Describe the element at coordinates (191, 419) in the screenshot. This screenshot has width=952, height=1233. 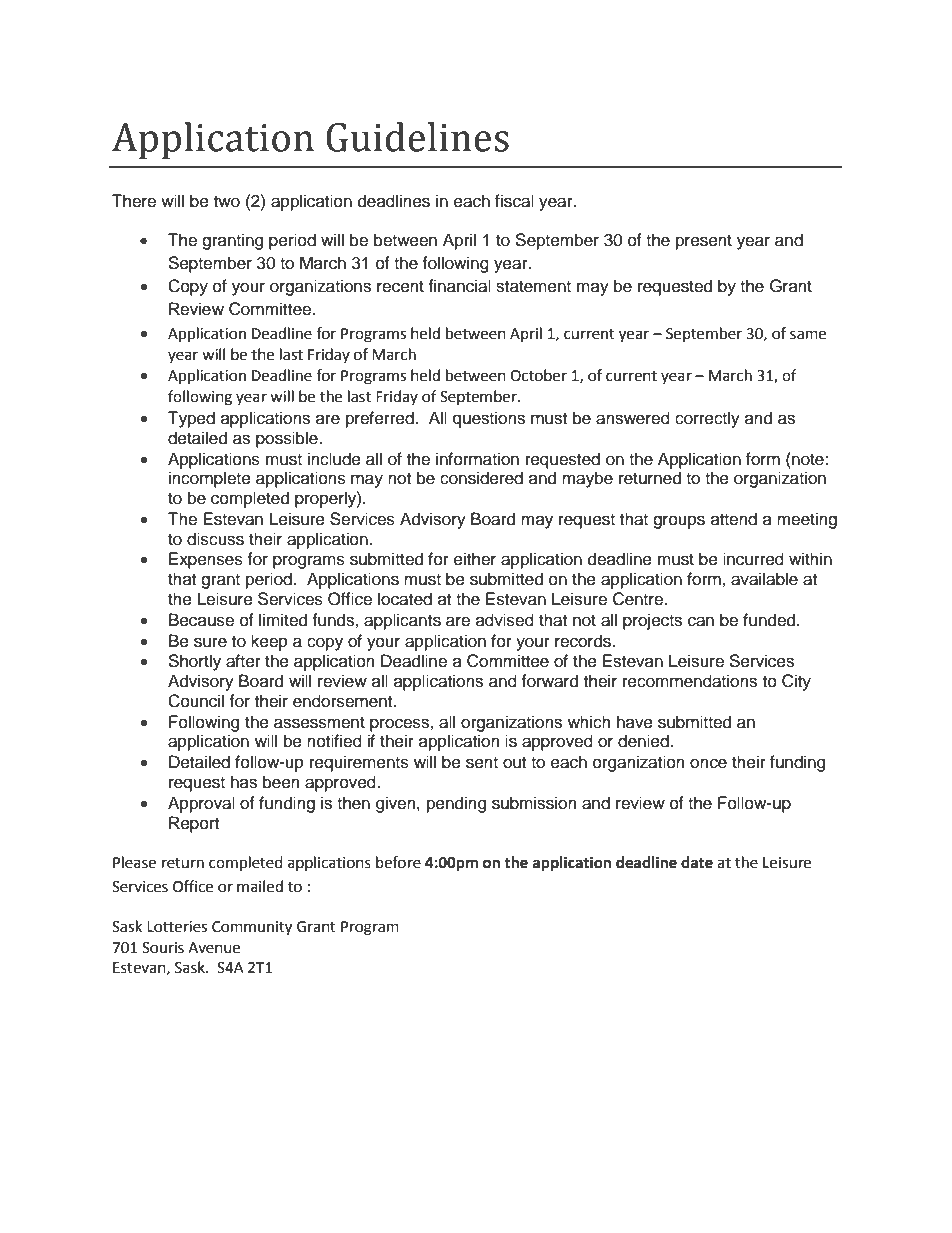
I see `Typed` at that location.
